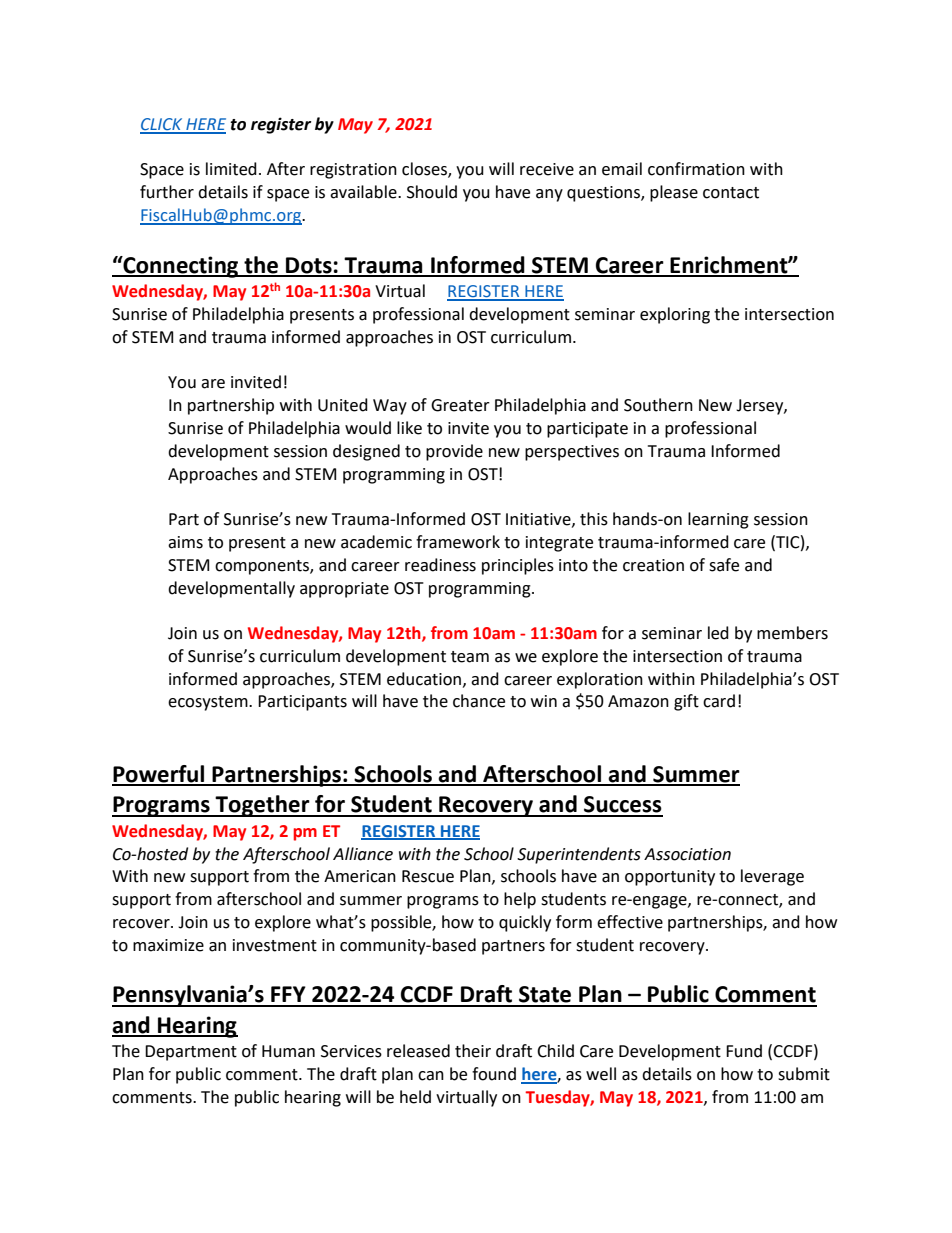 Image resolution: width=952 pixels, height=1233 pixels. Describe the element at coordinates (344, 590) in the screenshot. I see `appropriate` at that location.
